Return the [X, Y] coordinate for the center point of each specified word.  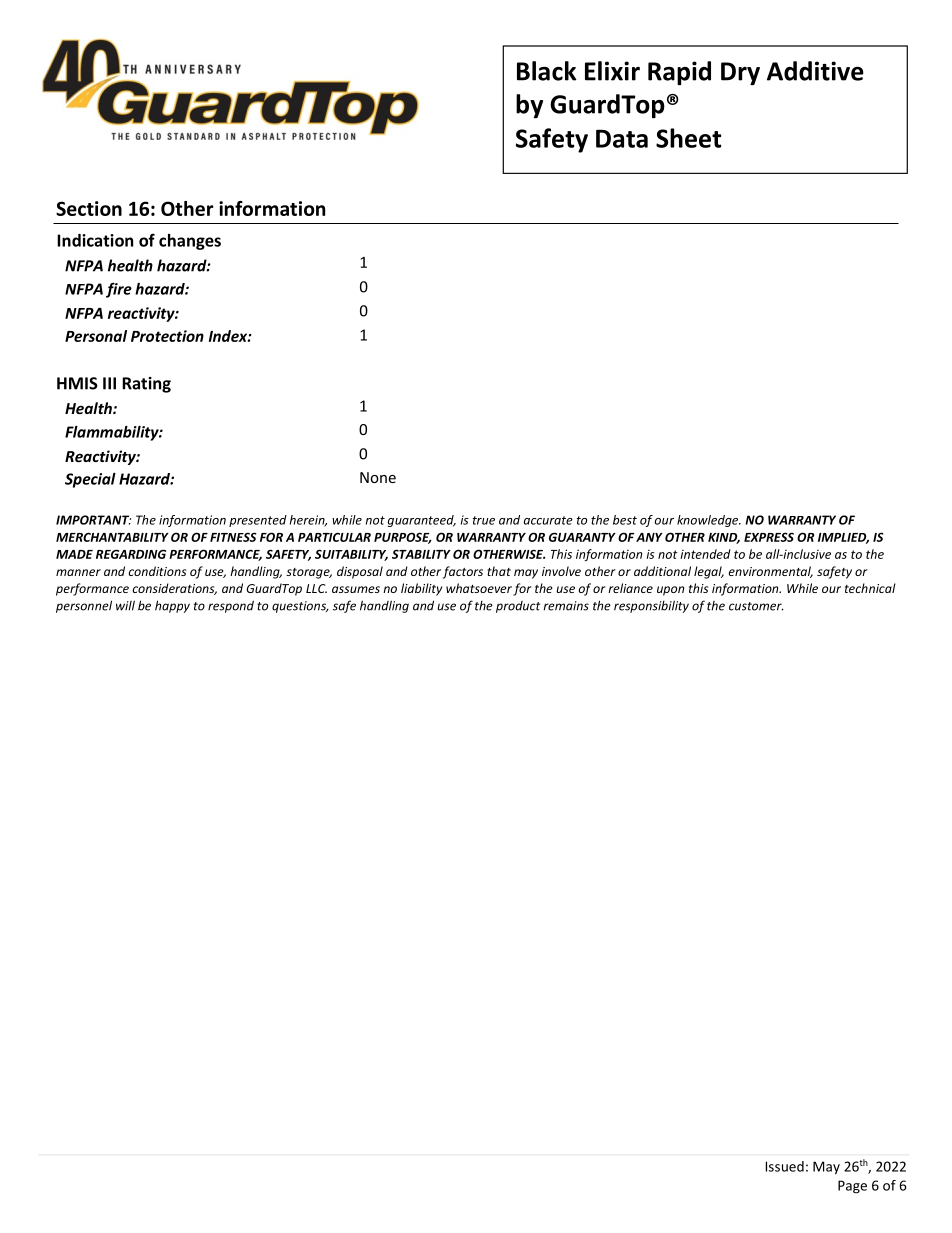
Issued [784, 1166]
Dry [740, 74]
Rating [146, 385]
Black [547, 71]
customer [756, 606]
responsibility [651, 606]
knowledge [709, 521]
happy [172, 606]
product [518, 607]
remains [566, 606]
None [378, 477]
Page [852, 1187]
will [125, 605]
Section [89, 208]
